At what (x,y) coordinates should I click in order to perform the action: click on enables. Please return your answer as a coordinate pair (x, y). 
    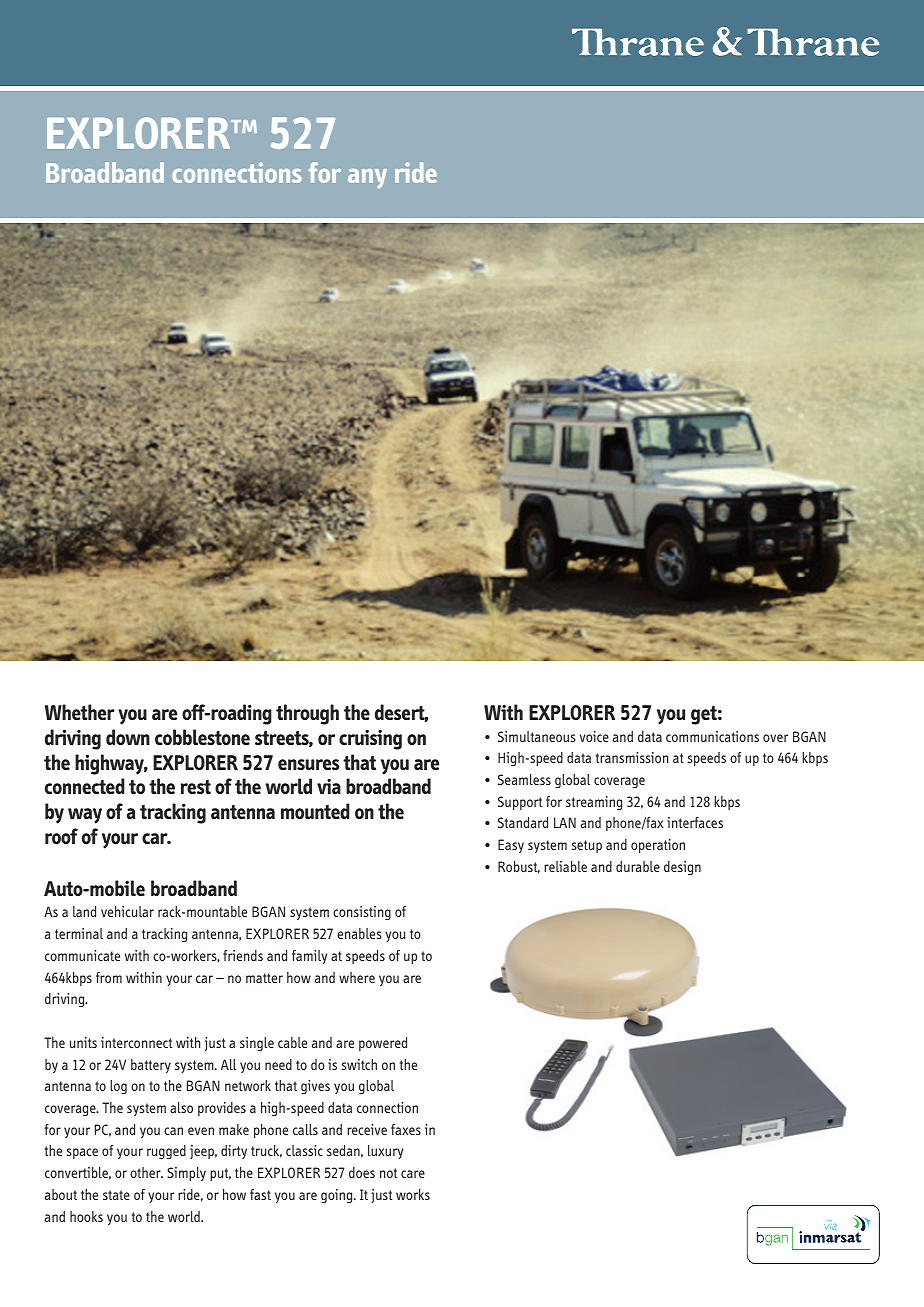
    Looking at the image, I should click on (359, 933).
